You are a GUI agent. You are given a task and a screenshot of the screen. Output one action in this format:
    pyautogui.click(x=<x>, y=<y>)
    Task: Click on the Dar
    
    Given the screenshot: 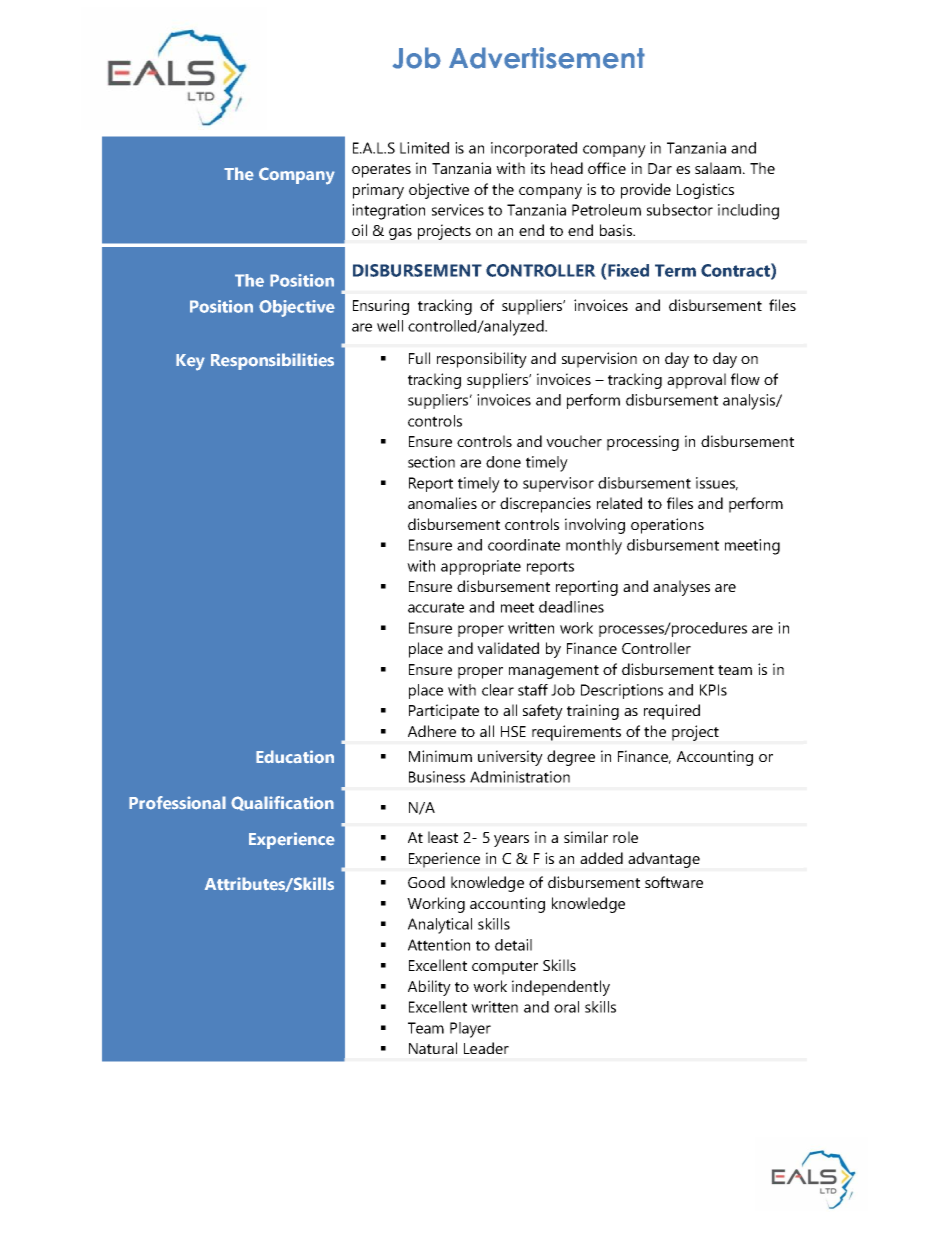 What is the action you would take?
    pyautogui.click(x=660, y=168)
